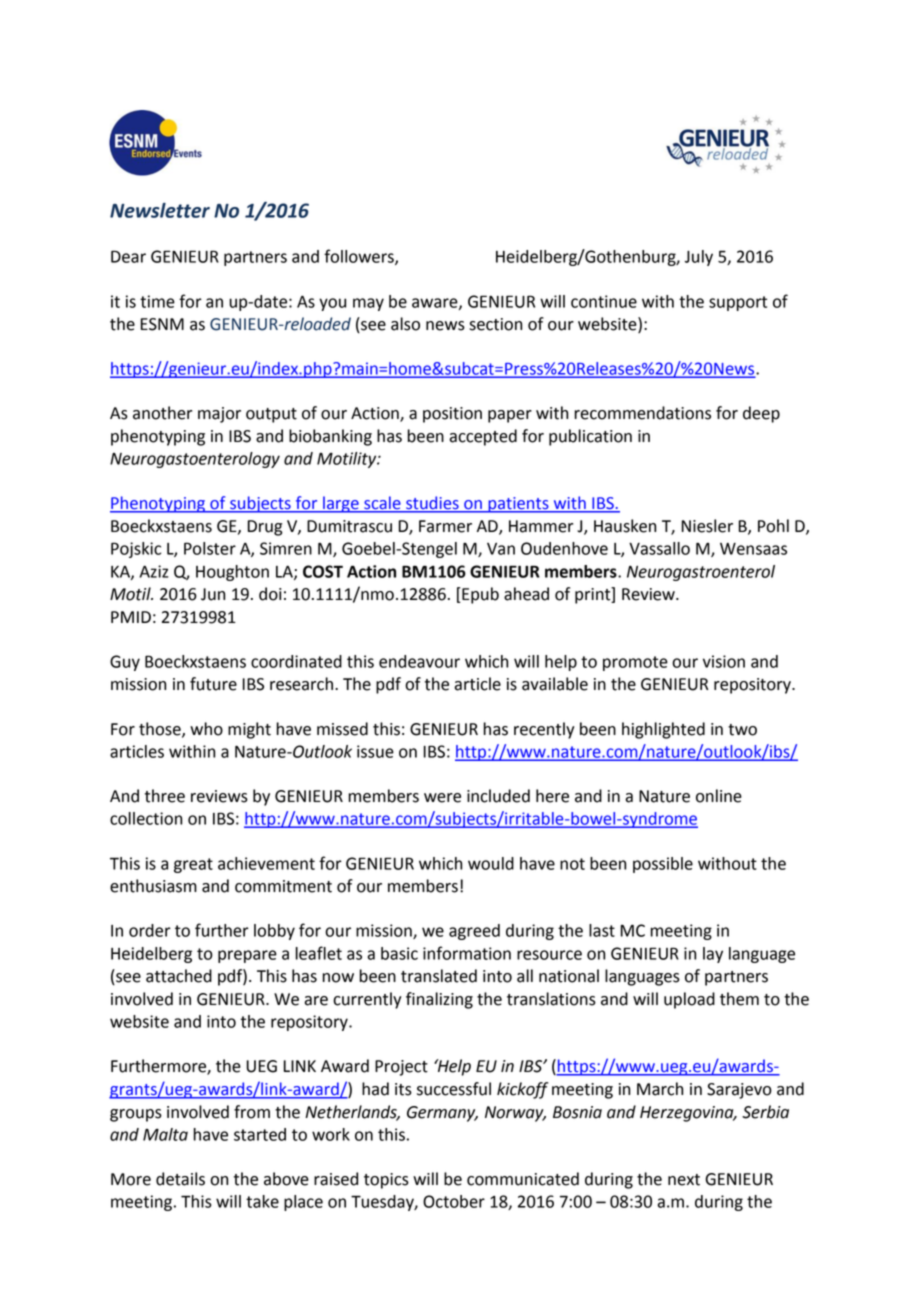  I want to click on aware, so click(436, 304).
